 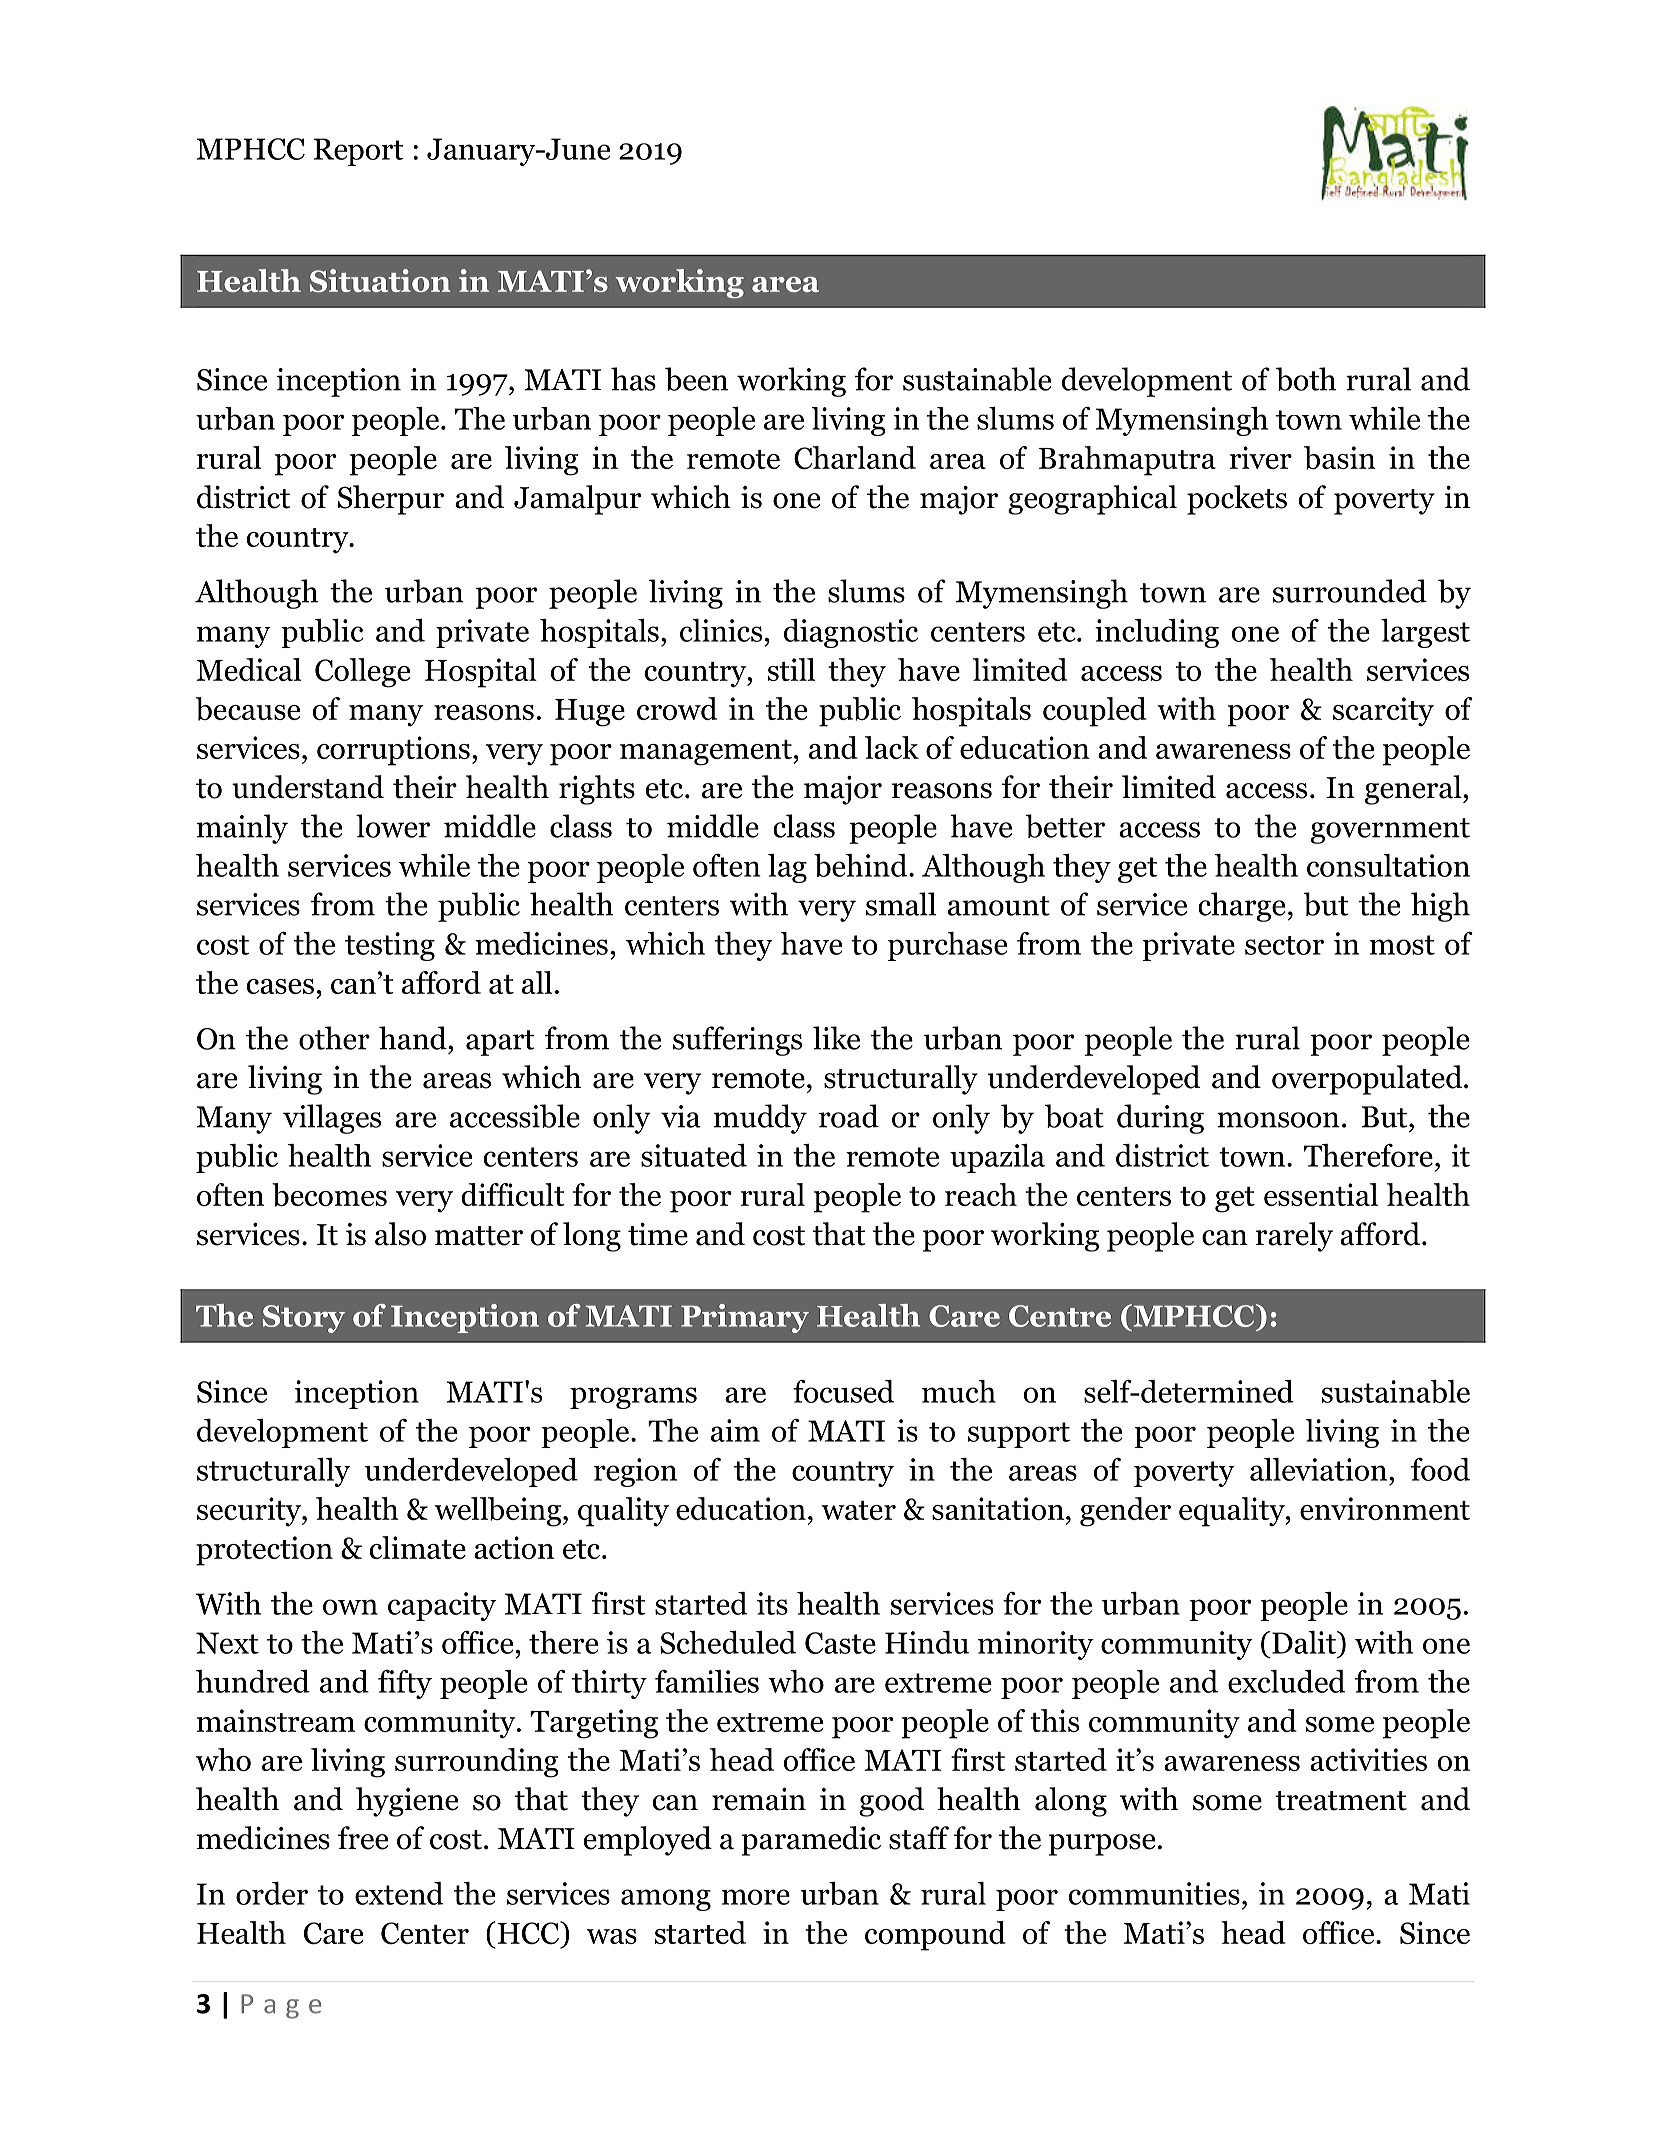 I want to click on College, so click(x=363, y=673).
